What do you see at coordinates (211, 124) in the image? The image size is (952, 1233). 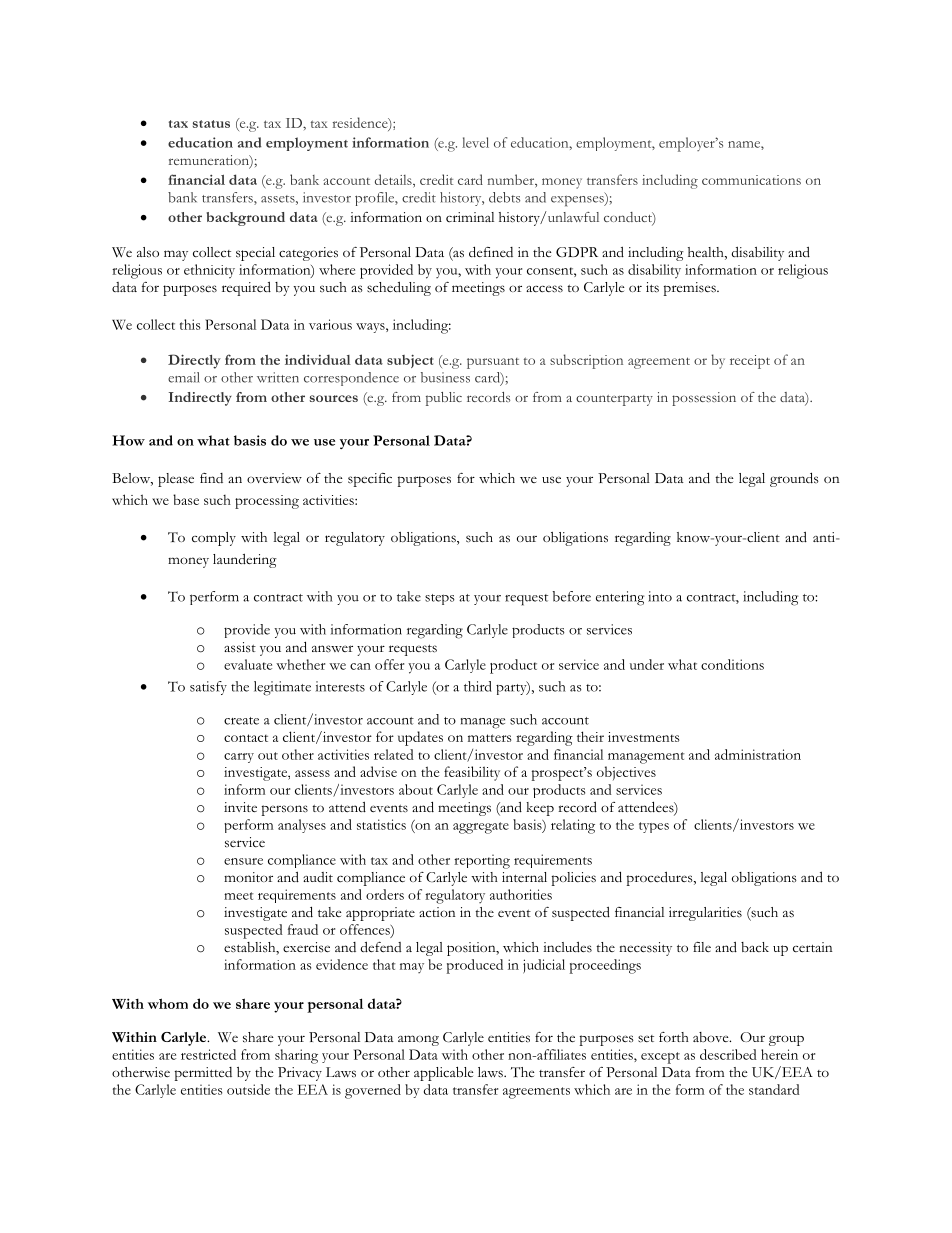 I see `status` at bounding box center [211, 124].
